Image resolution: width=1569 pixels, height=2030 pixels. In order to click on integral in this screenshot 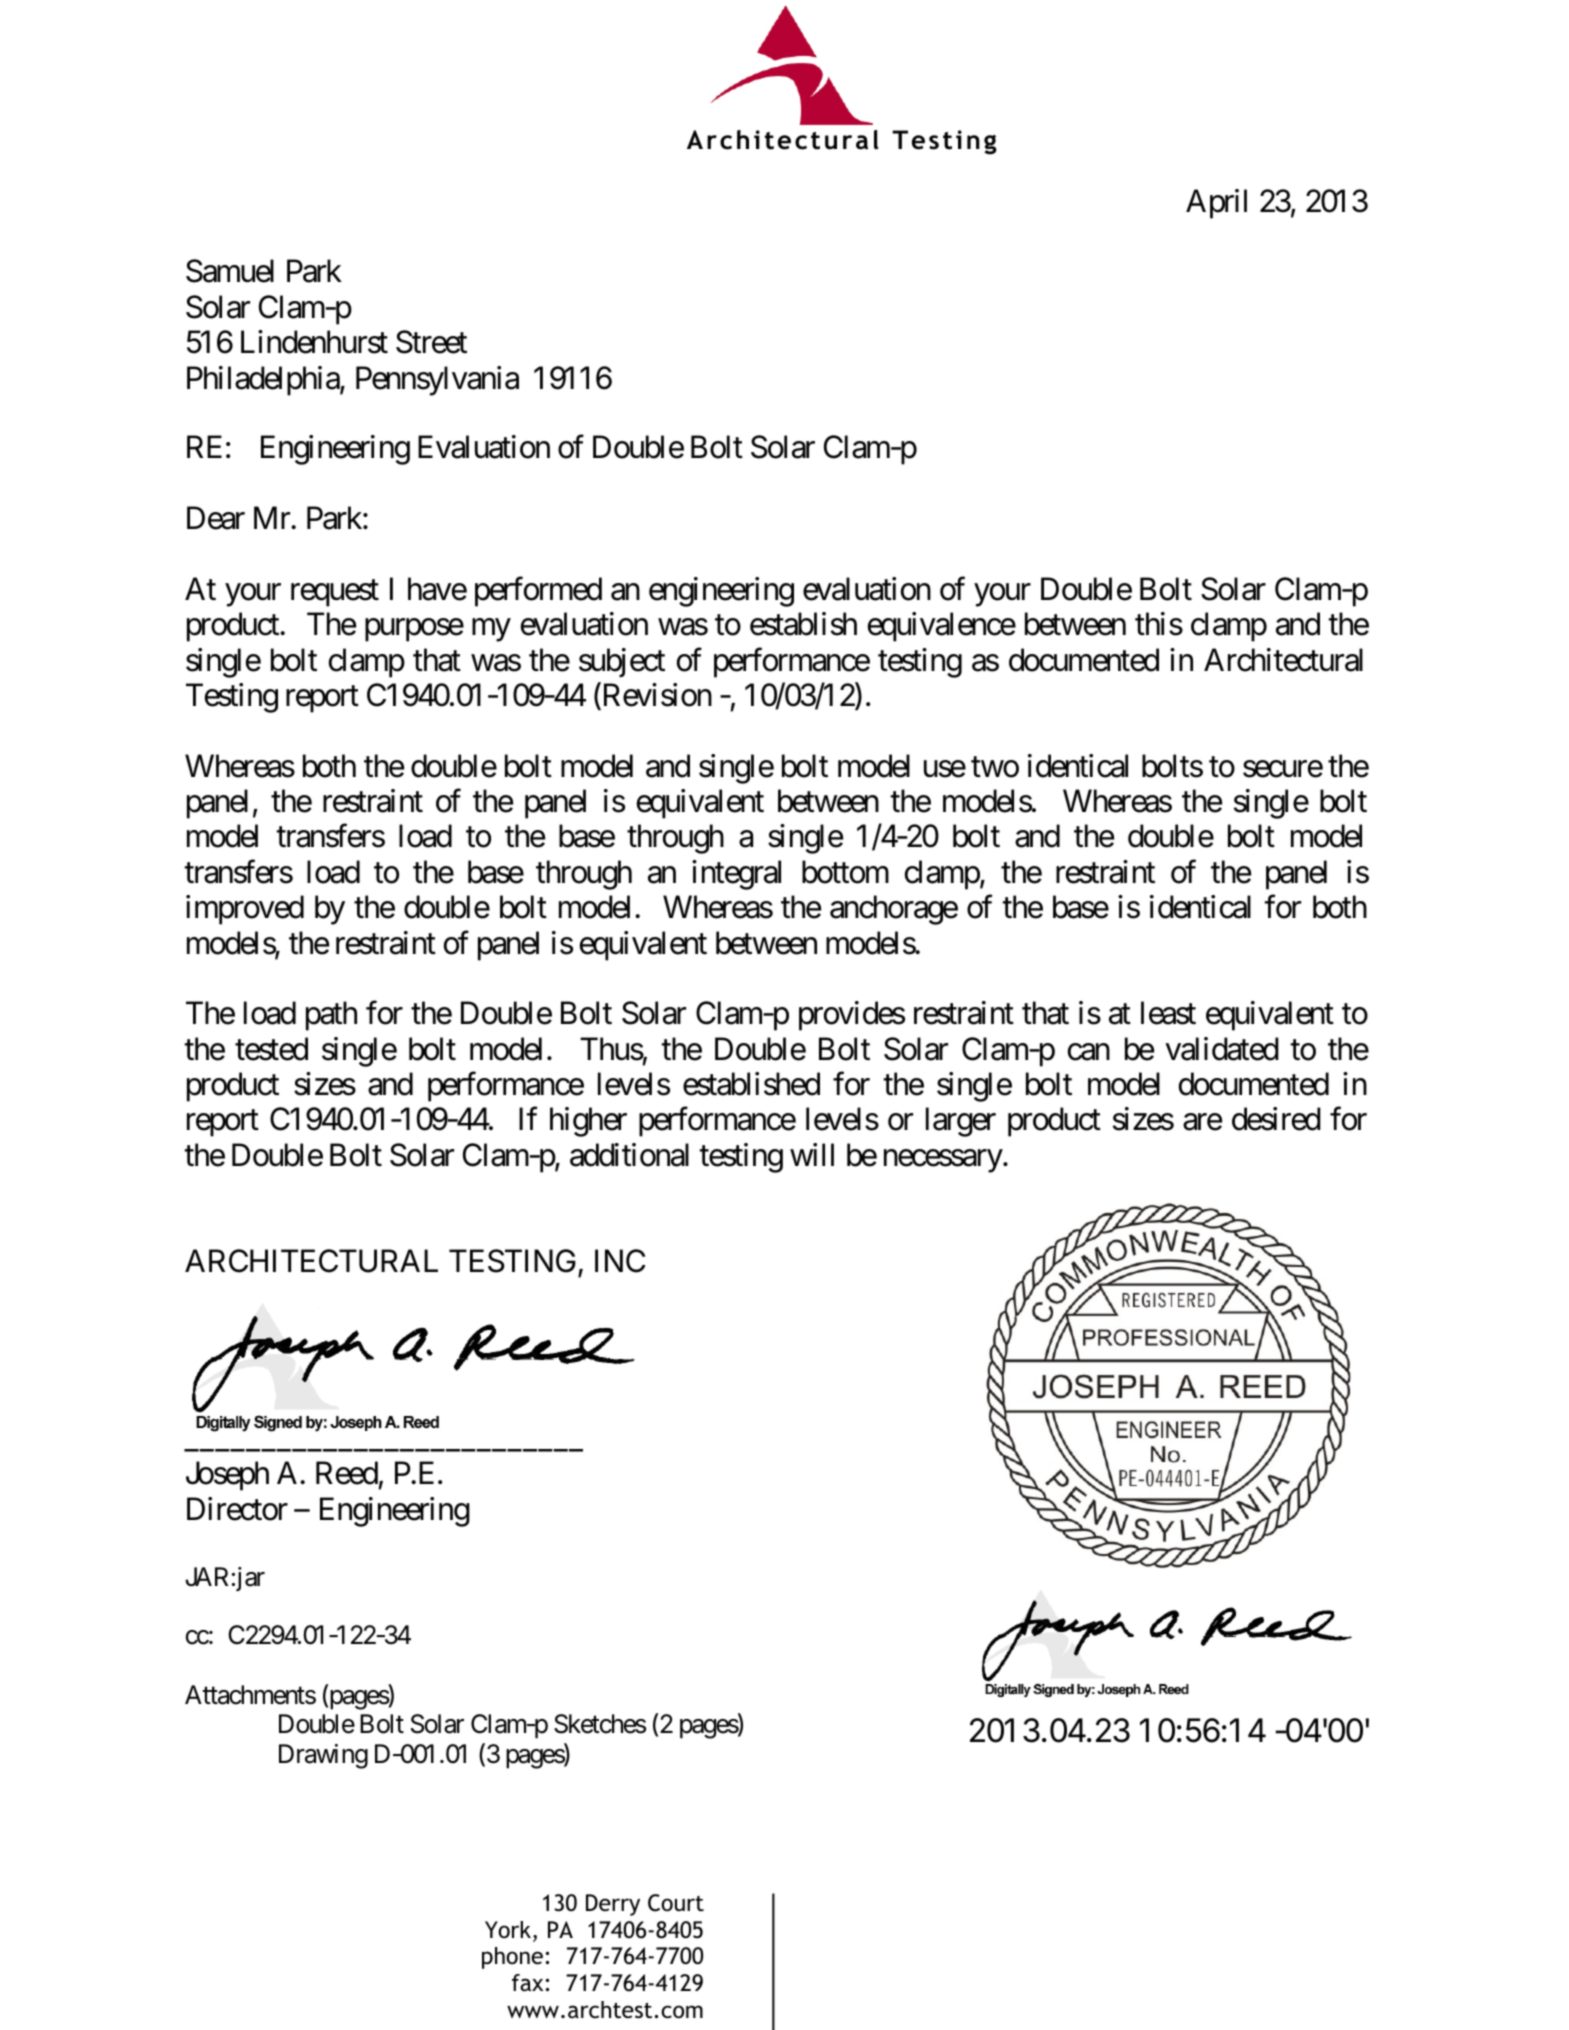, I will do `click(736, 875)`.
